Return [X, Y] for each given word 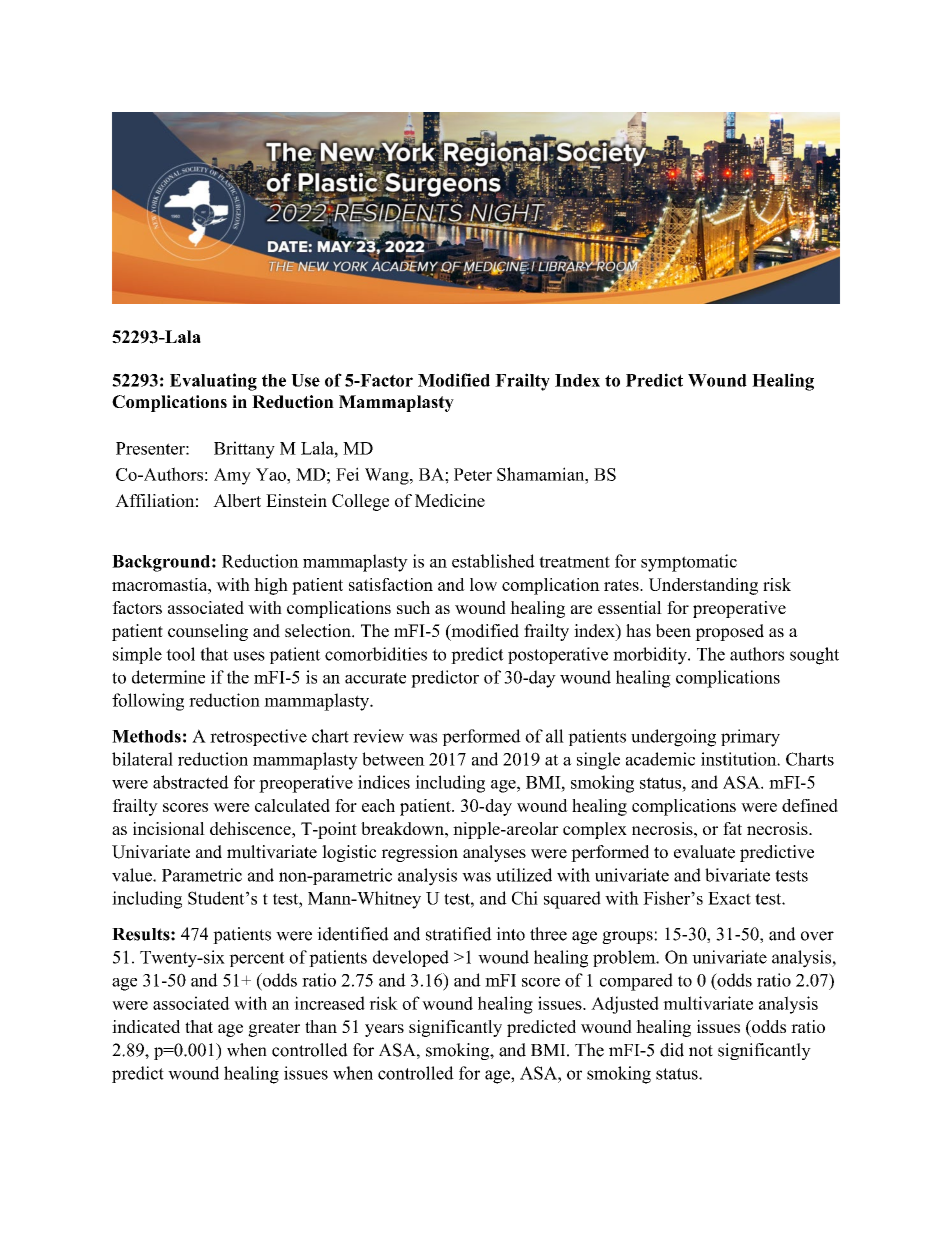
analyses [494, 853]
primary [750, 738]
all [555, 736]
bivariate [737, 875]
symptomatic [689, 563]
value [133, 875]
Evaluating [213, 382]
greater [274, 1029]
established [493, 561]
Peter [473, 474]
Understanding [703, 586]
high [271, 586]
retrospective [258, 737]
